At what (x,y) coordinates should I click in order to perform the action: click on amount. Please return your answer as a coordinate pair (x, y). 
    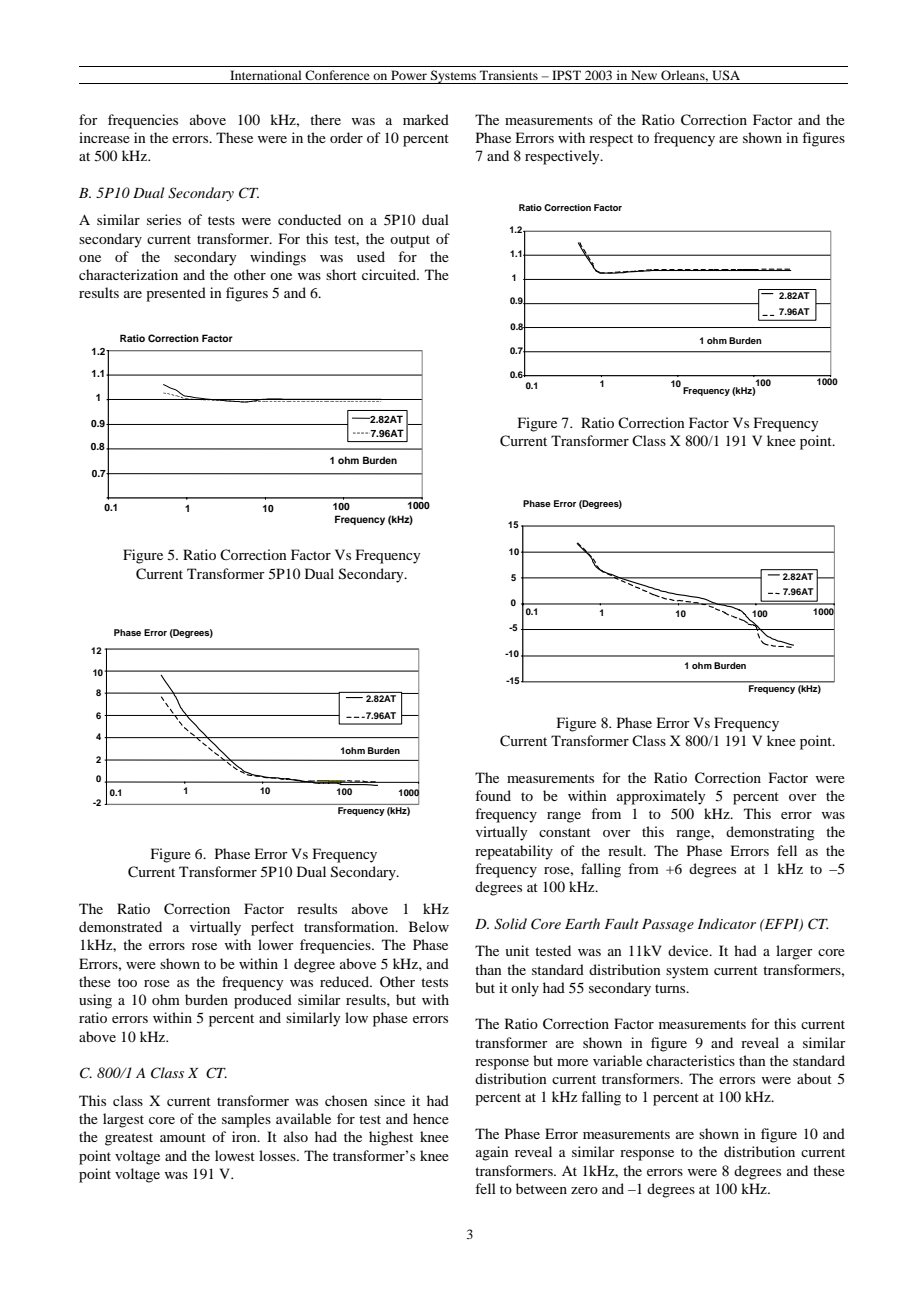
    Looking at the image, I should click on (183, 1137).
